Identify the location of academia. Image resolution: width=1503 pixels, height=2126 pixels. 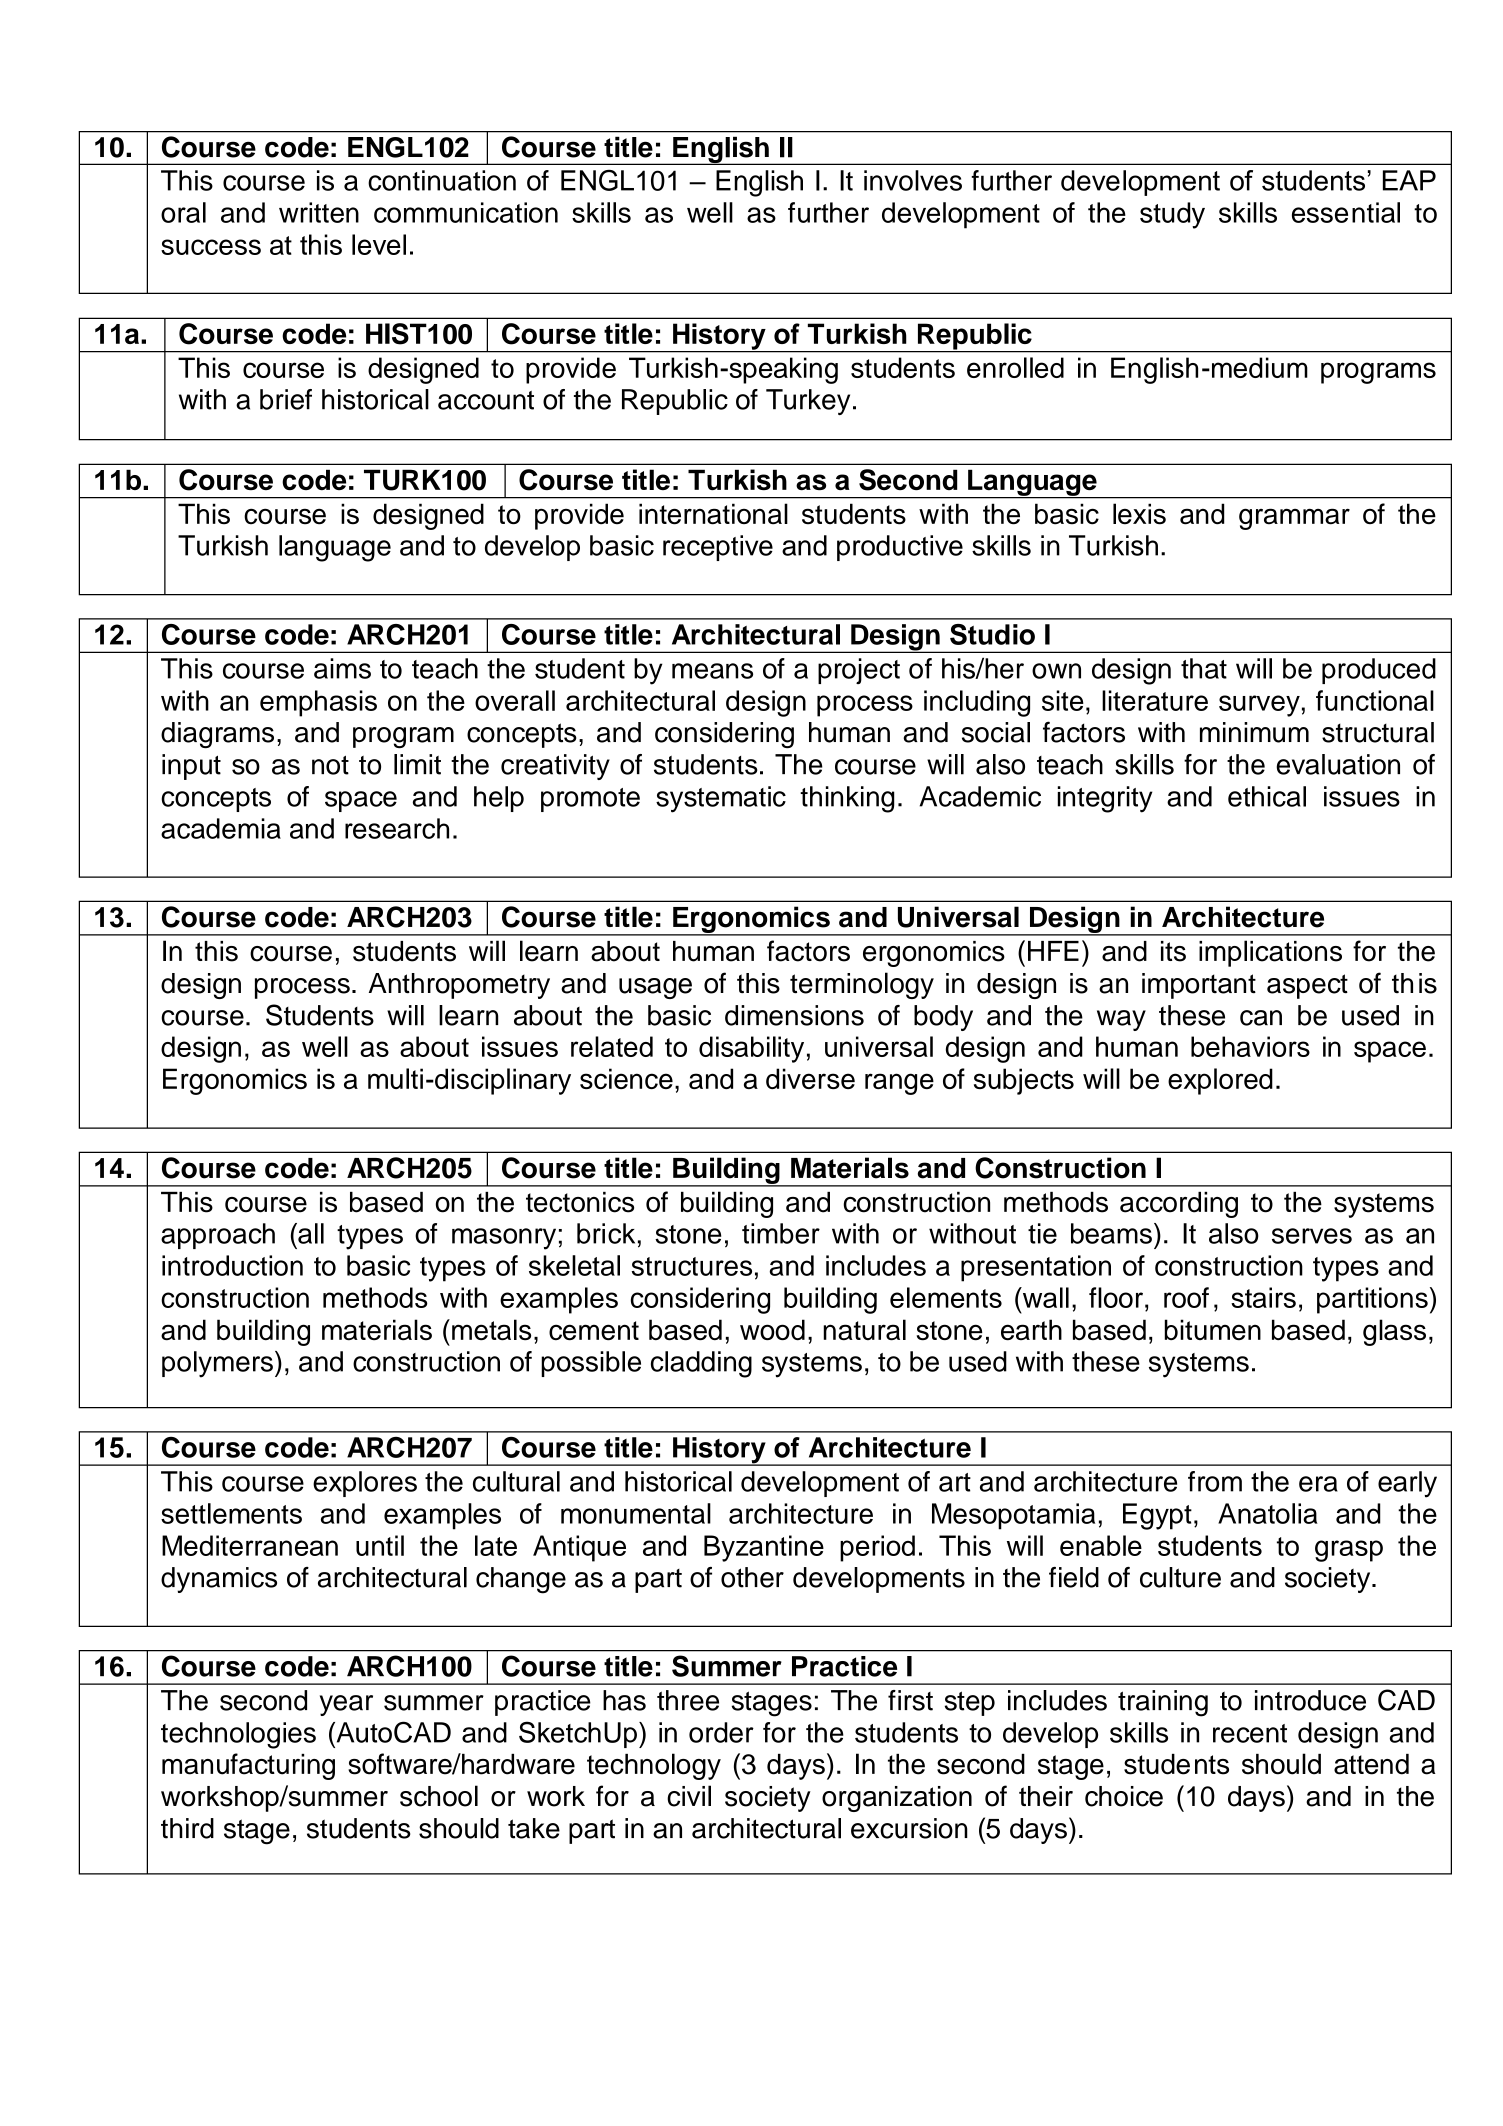
(221, 828).
